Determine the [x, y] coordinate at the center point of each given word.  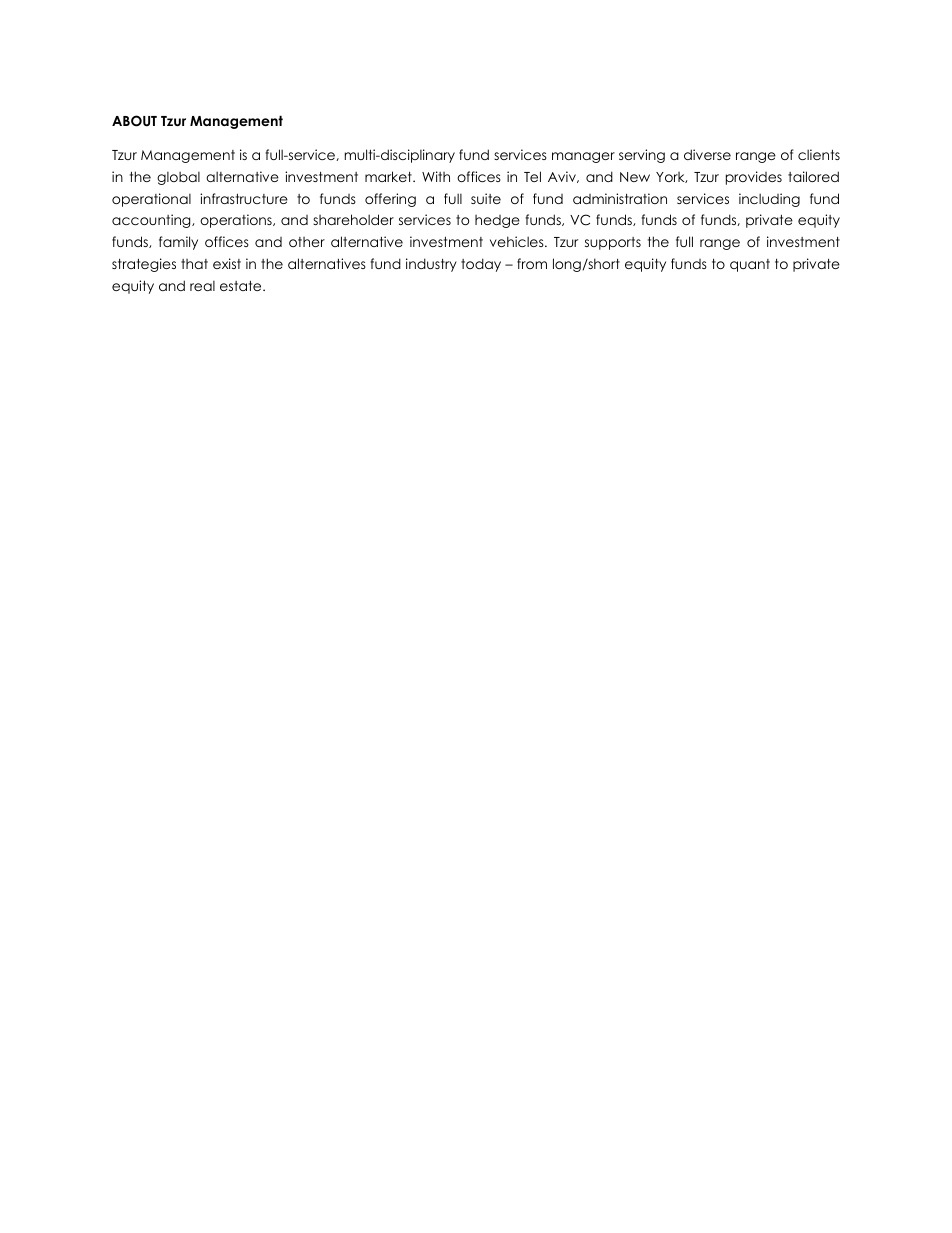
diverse [707, 154]
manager [583, 157]
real [202, 286]
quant [750, 265]
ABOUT [134, 121]
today [481, 265]
